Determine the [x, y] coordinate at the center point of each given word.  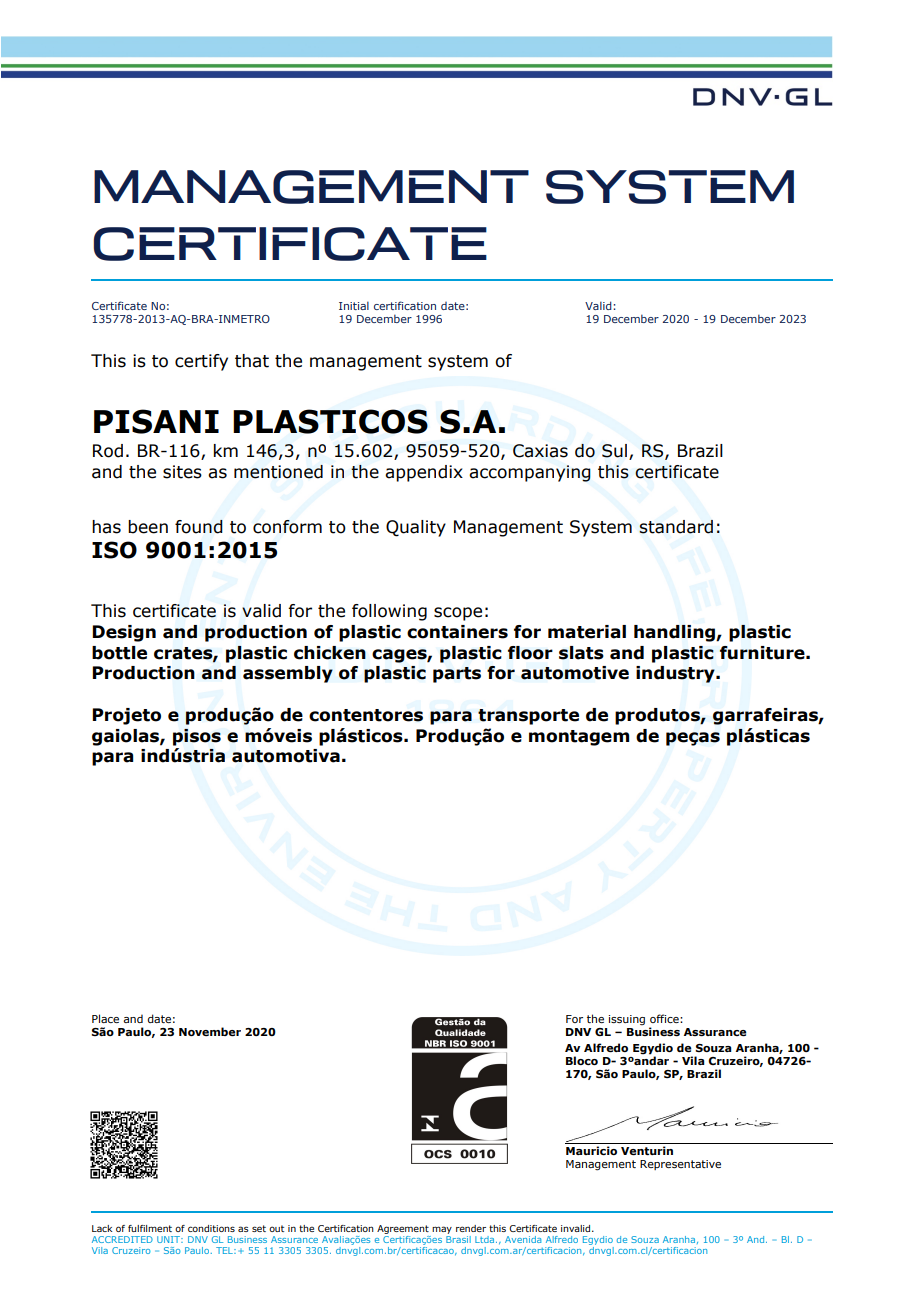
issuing [626, 1020]
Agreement [403, 1229]
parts [457, 675]
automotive [575, 673]
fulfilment [150, 1228]
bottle [119, 653]
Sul [614, 451]
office [665, 1018]
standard [676, 527]
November [210, 1031]
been [148, 527]
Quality [416, 528]
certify [201, 362]
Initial [354, 305]
